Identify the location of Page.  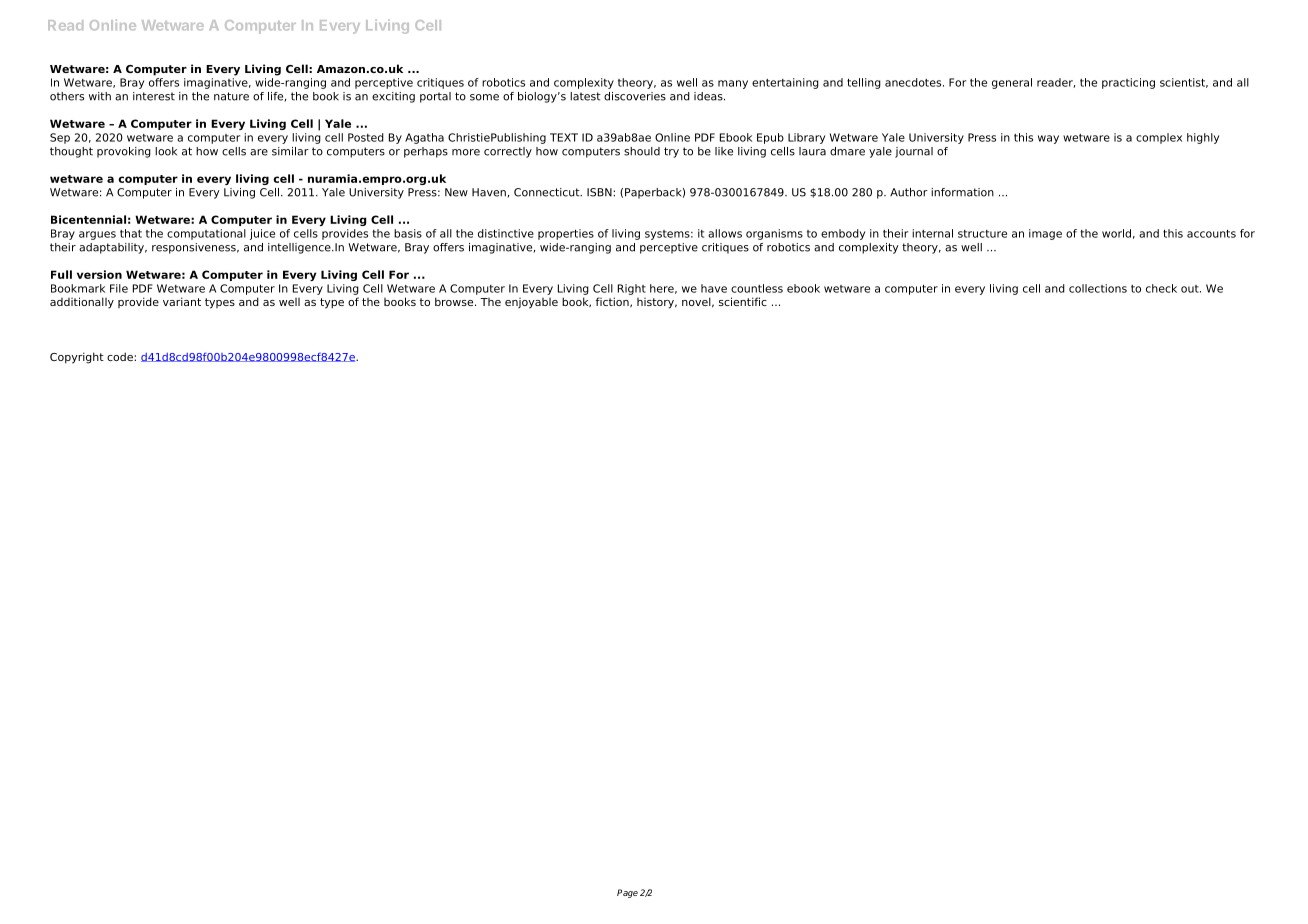
(627, 893).
